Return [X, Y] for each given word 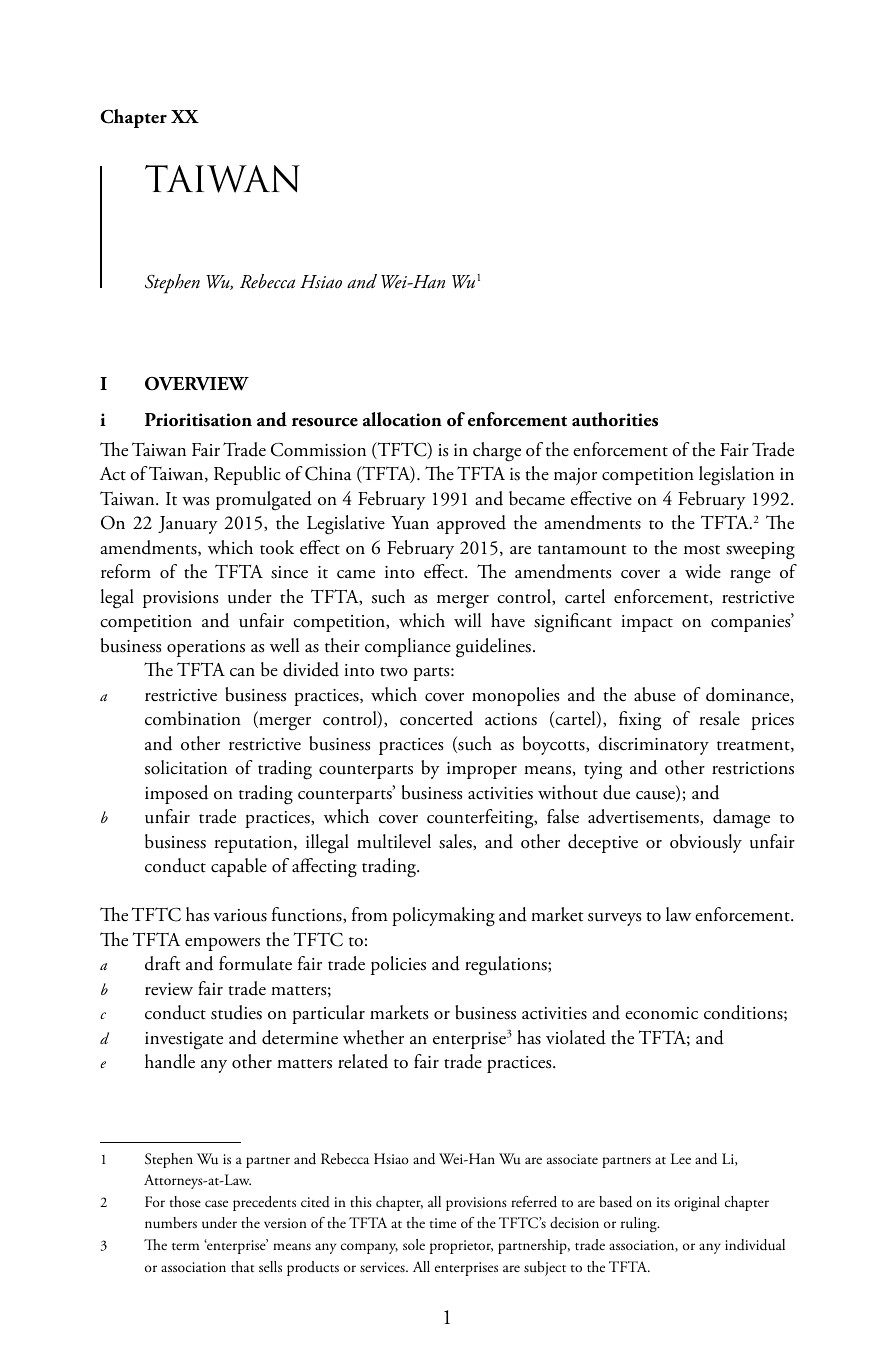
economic [661, 1013]
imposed [176, 794]
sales [456, 841]
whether [373, 1037]
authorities [615, 419]
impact [647, 623]
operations [206, 648]
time [443, 1223]
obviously [706, 843]
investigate [184, 1041]
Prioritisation [198, 420]
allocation [402, 419]
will [467, 620]
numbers [171, 1223]
